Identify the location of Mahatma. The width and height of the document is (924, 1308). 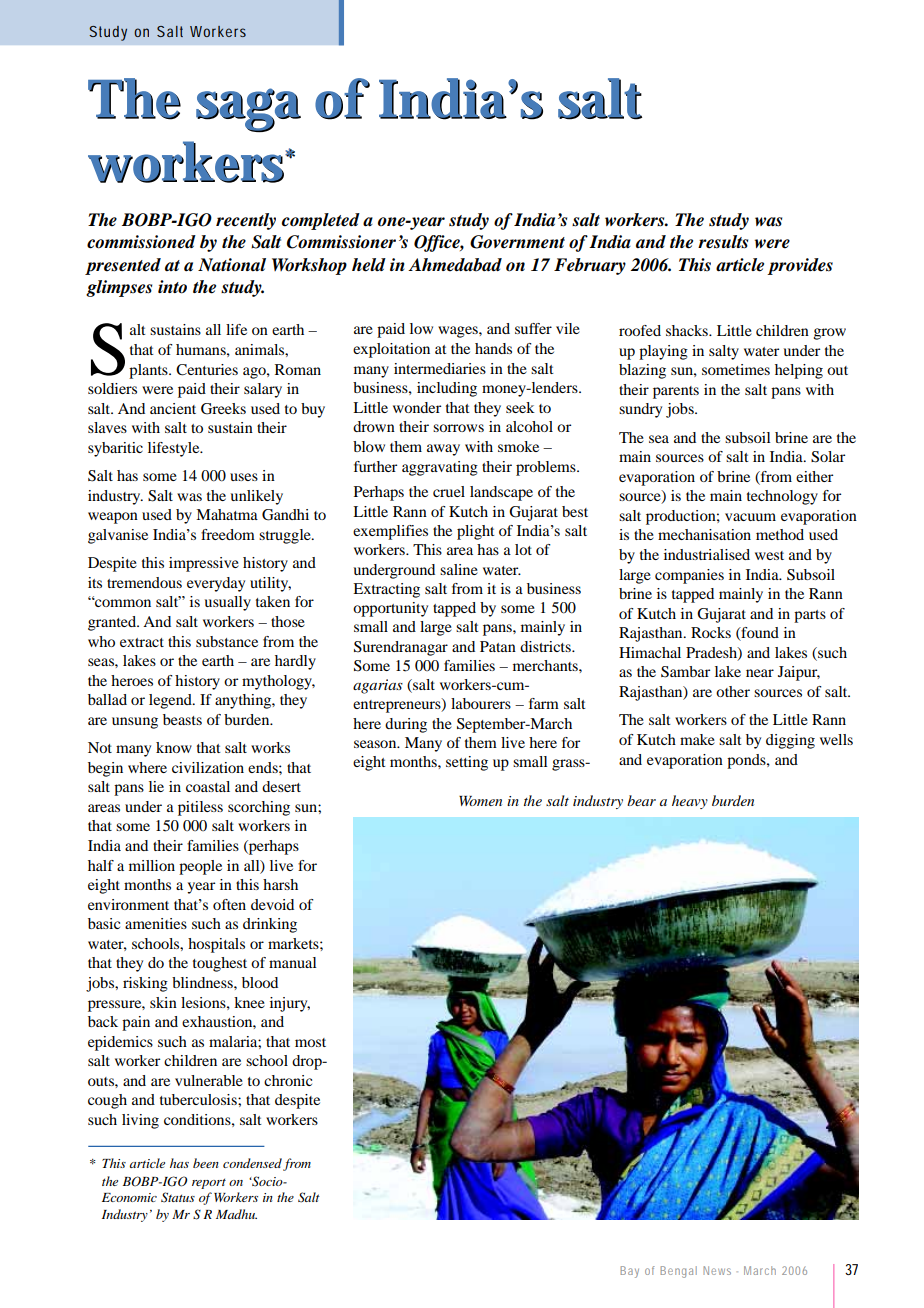
(227, 514).
